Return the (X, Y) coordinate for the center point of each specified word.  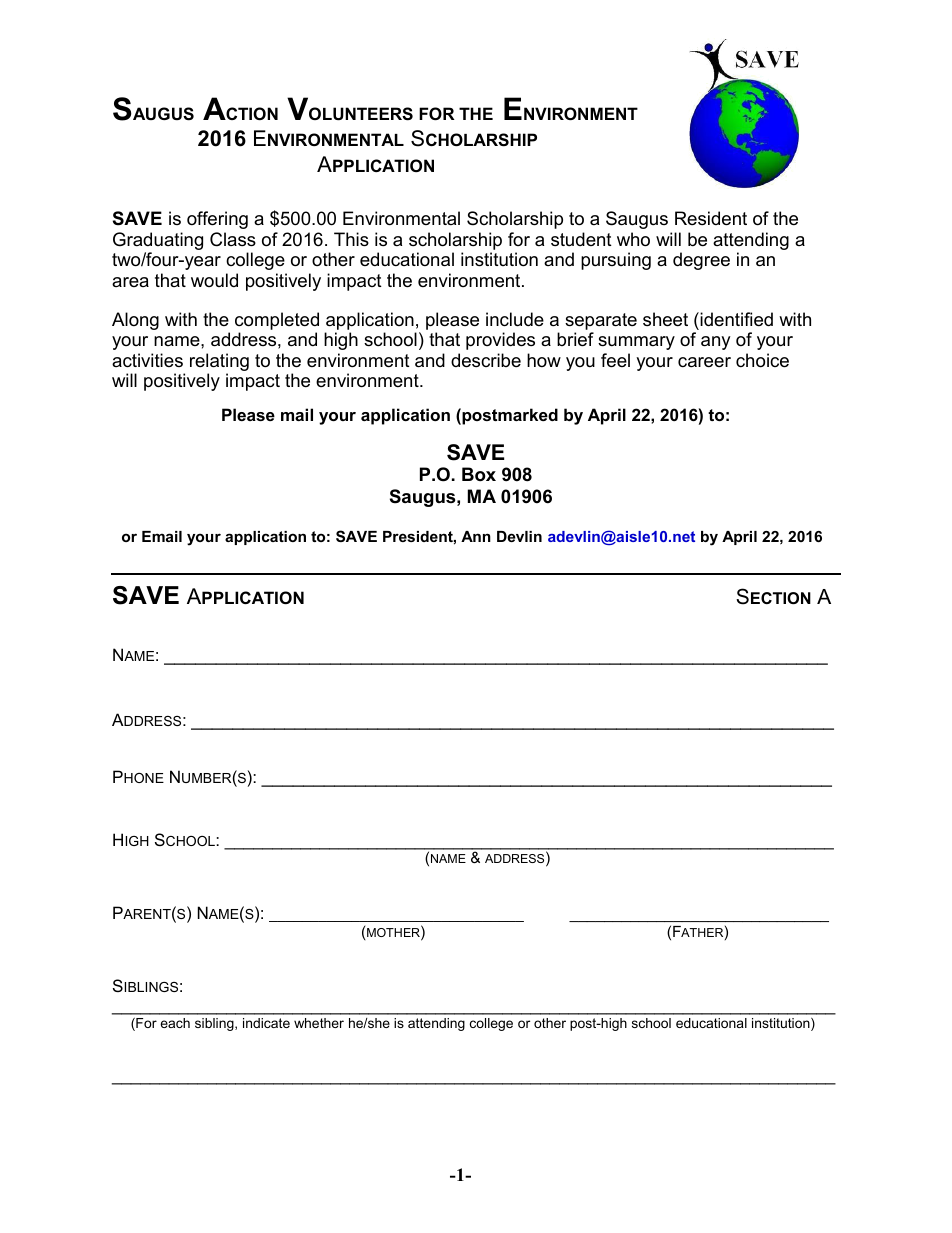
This (351, 239)
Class (233, 239)
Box (479, 474)
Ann (476, 536)
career (704, 362)
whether (319, 1023)
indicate (266, 1023)
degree (701, 261)
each (175, 1023)
